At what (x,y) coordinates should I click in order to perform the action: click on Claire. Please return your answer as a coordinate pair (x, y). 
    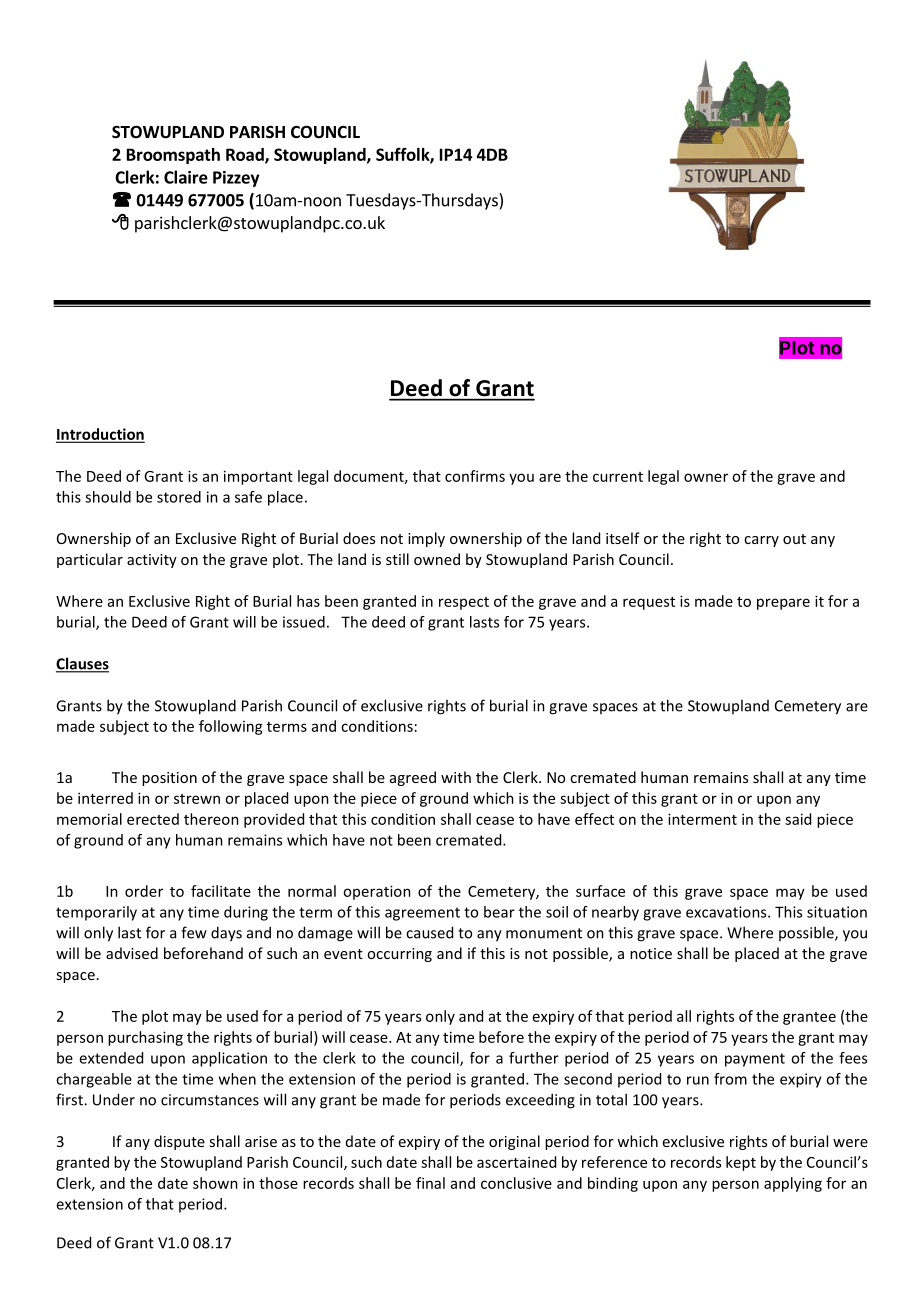
    Looking at the image, I should click on (186, 177).
